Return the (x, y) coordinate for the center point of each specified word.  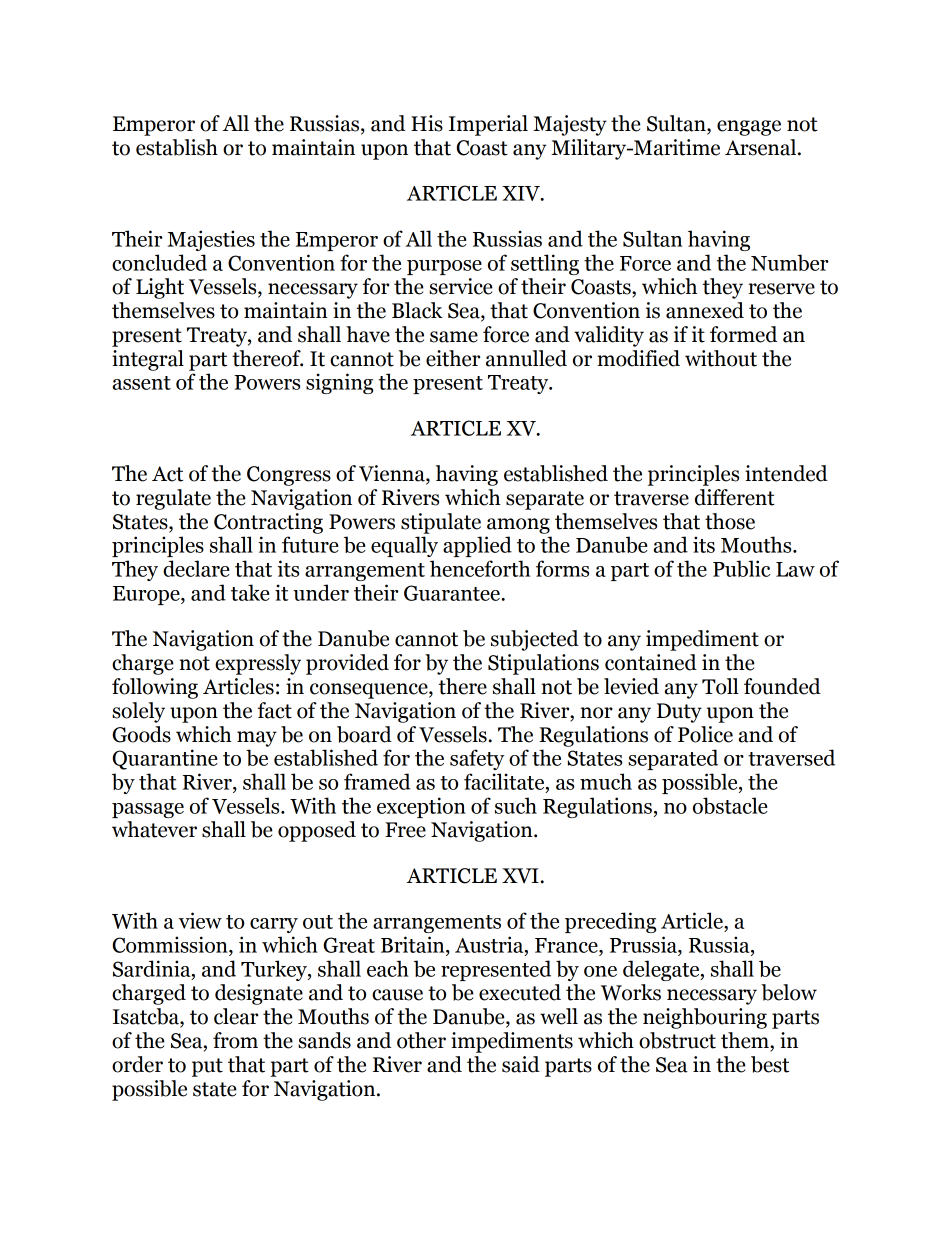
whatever (154, 829)
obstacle (730, 805)
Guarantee (453, 593)
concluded (159, 262)
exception (421, 807)
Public (741, 568)
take (250, 592)
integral (148, 360)
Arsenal (762, 147)
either (453, 358)
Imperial (488, 125)
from (235, 1040)
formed (743, 334)
